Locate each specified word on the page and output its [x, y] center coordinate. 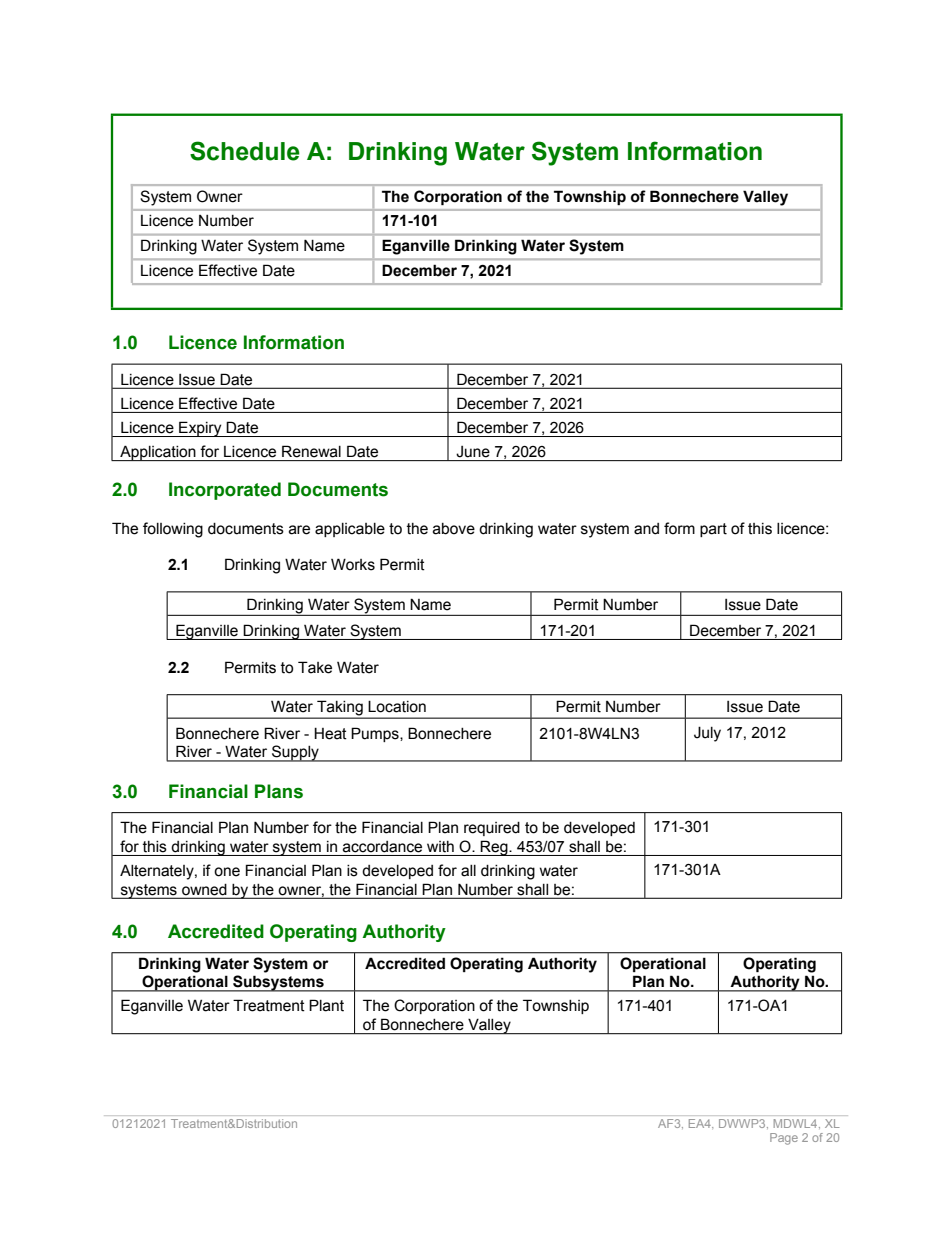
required [492, 829]
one [227, 872]
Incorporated [225, 491]
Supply [295, 753]
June [473, 451]
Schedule [245, 151]
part [713, 530]
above [454, 529]
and [646, 529]
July [707, 734]
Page [784, 1139]
